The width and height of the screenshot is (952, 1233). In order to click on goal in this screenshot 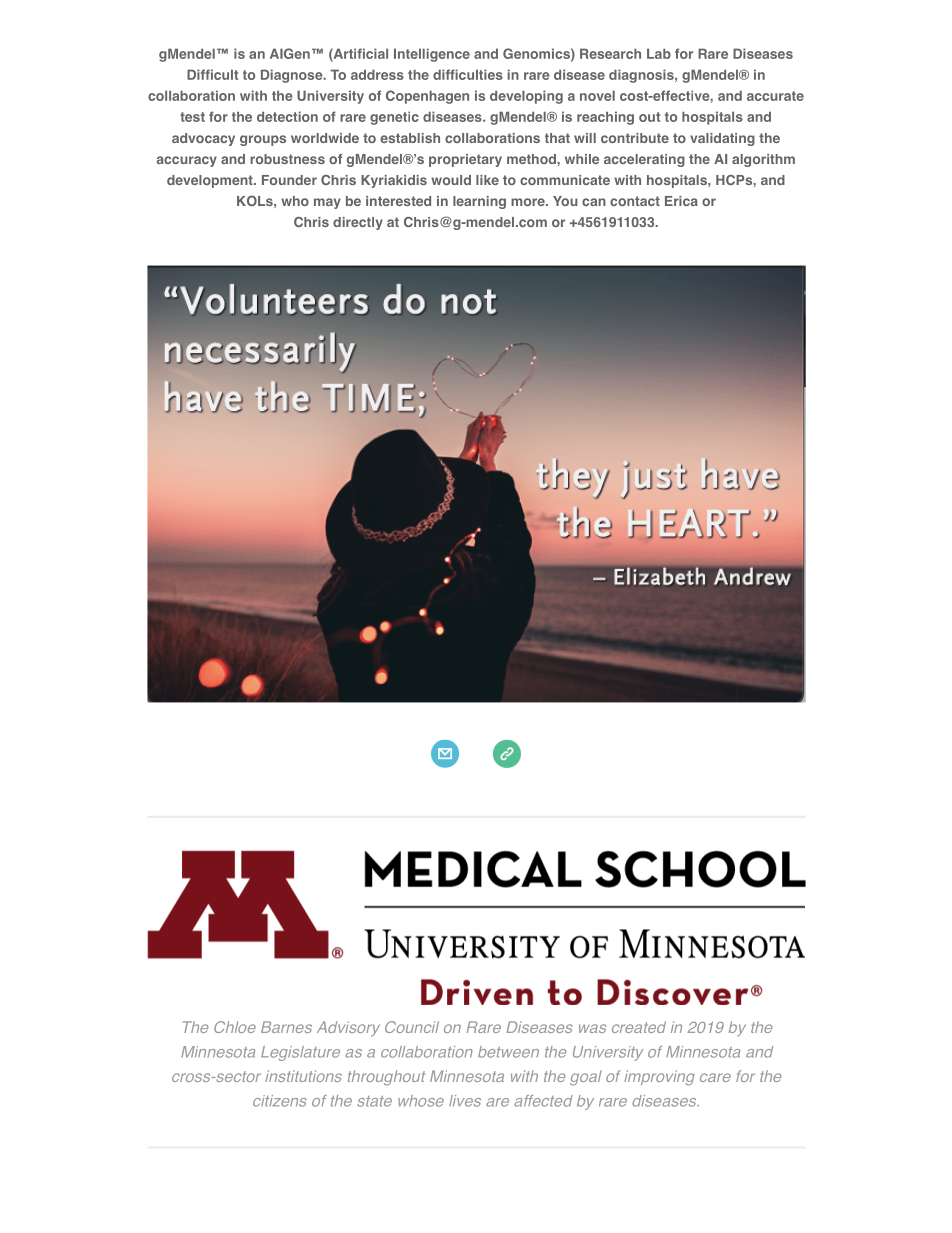, I will do `click(586, 1078)`.
